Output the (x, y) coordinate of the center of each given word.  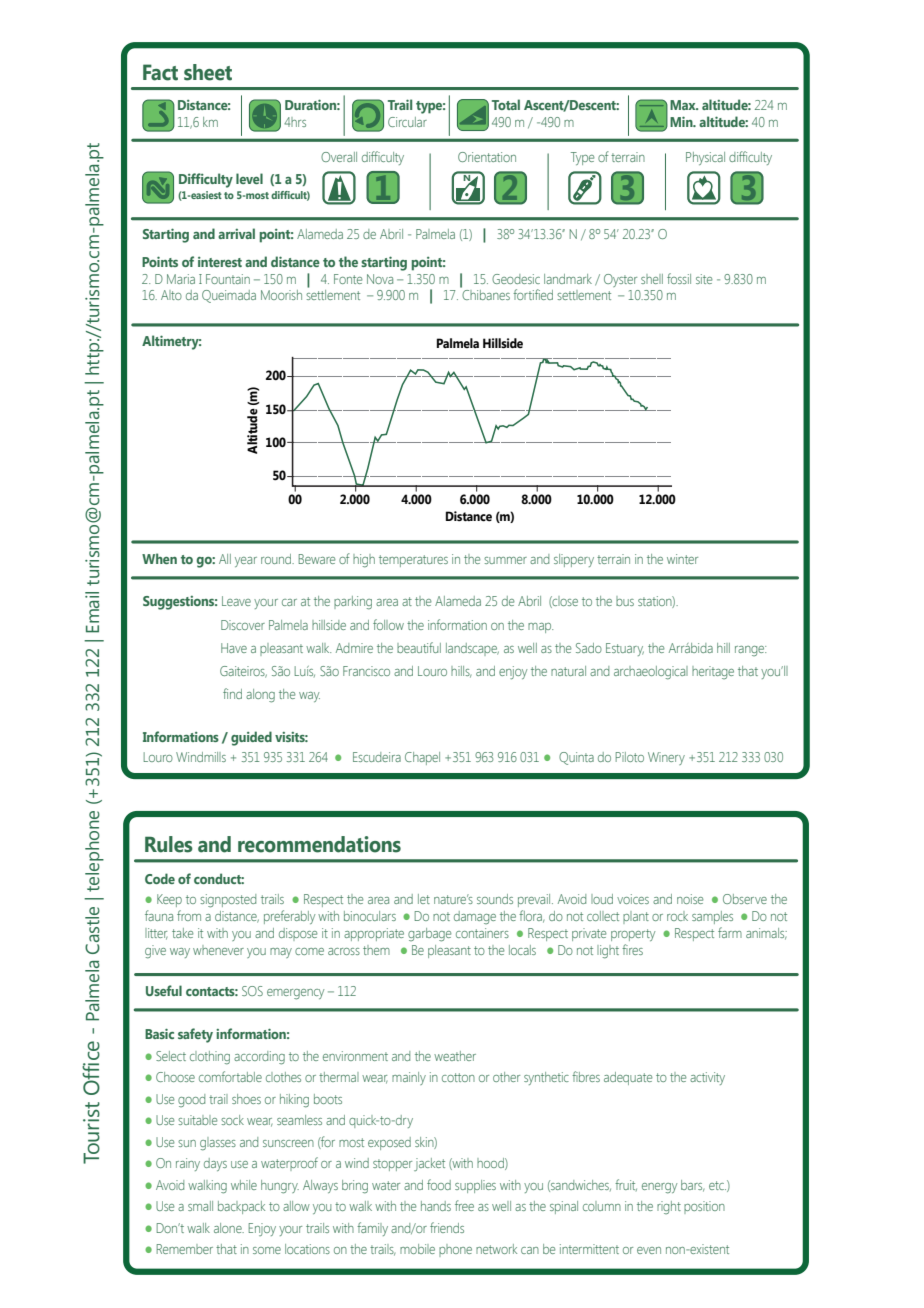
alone (229, 1228)
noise (690, 899)
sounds (495, 899)
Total (506, 104)
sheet (208, 72)
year (246, 562)
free (464, 1205)
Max (684, 105)
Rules (169, 844)
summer (505, 560)
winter (682, 559)
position (704, 1207)
